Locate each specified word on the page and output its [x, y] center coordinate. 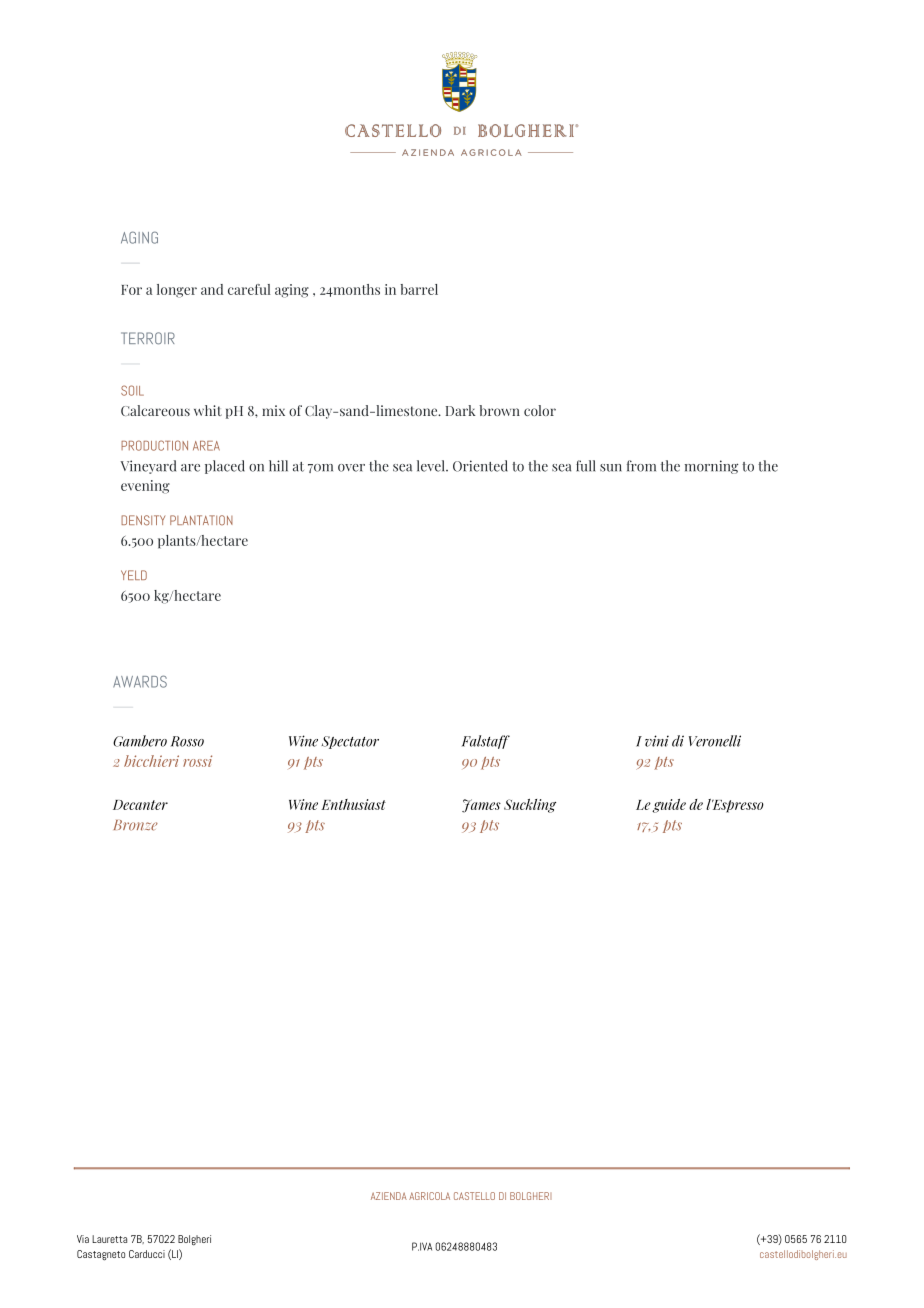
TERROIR [148, 338]
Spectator [350, 742]
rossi [197, 761]
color [540, 410]
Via [83, 1239]
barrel [419, 289]
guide [669, 806]
